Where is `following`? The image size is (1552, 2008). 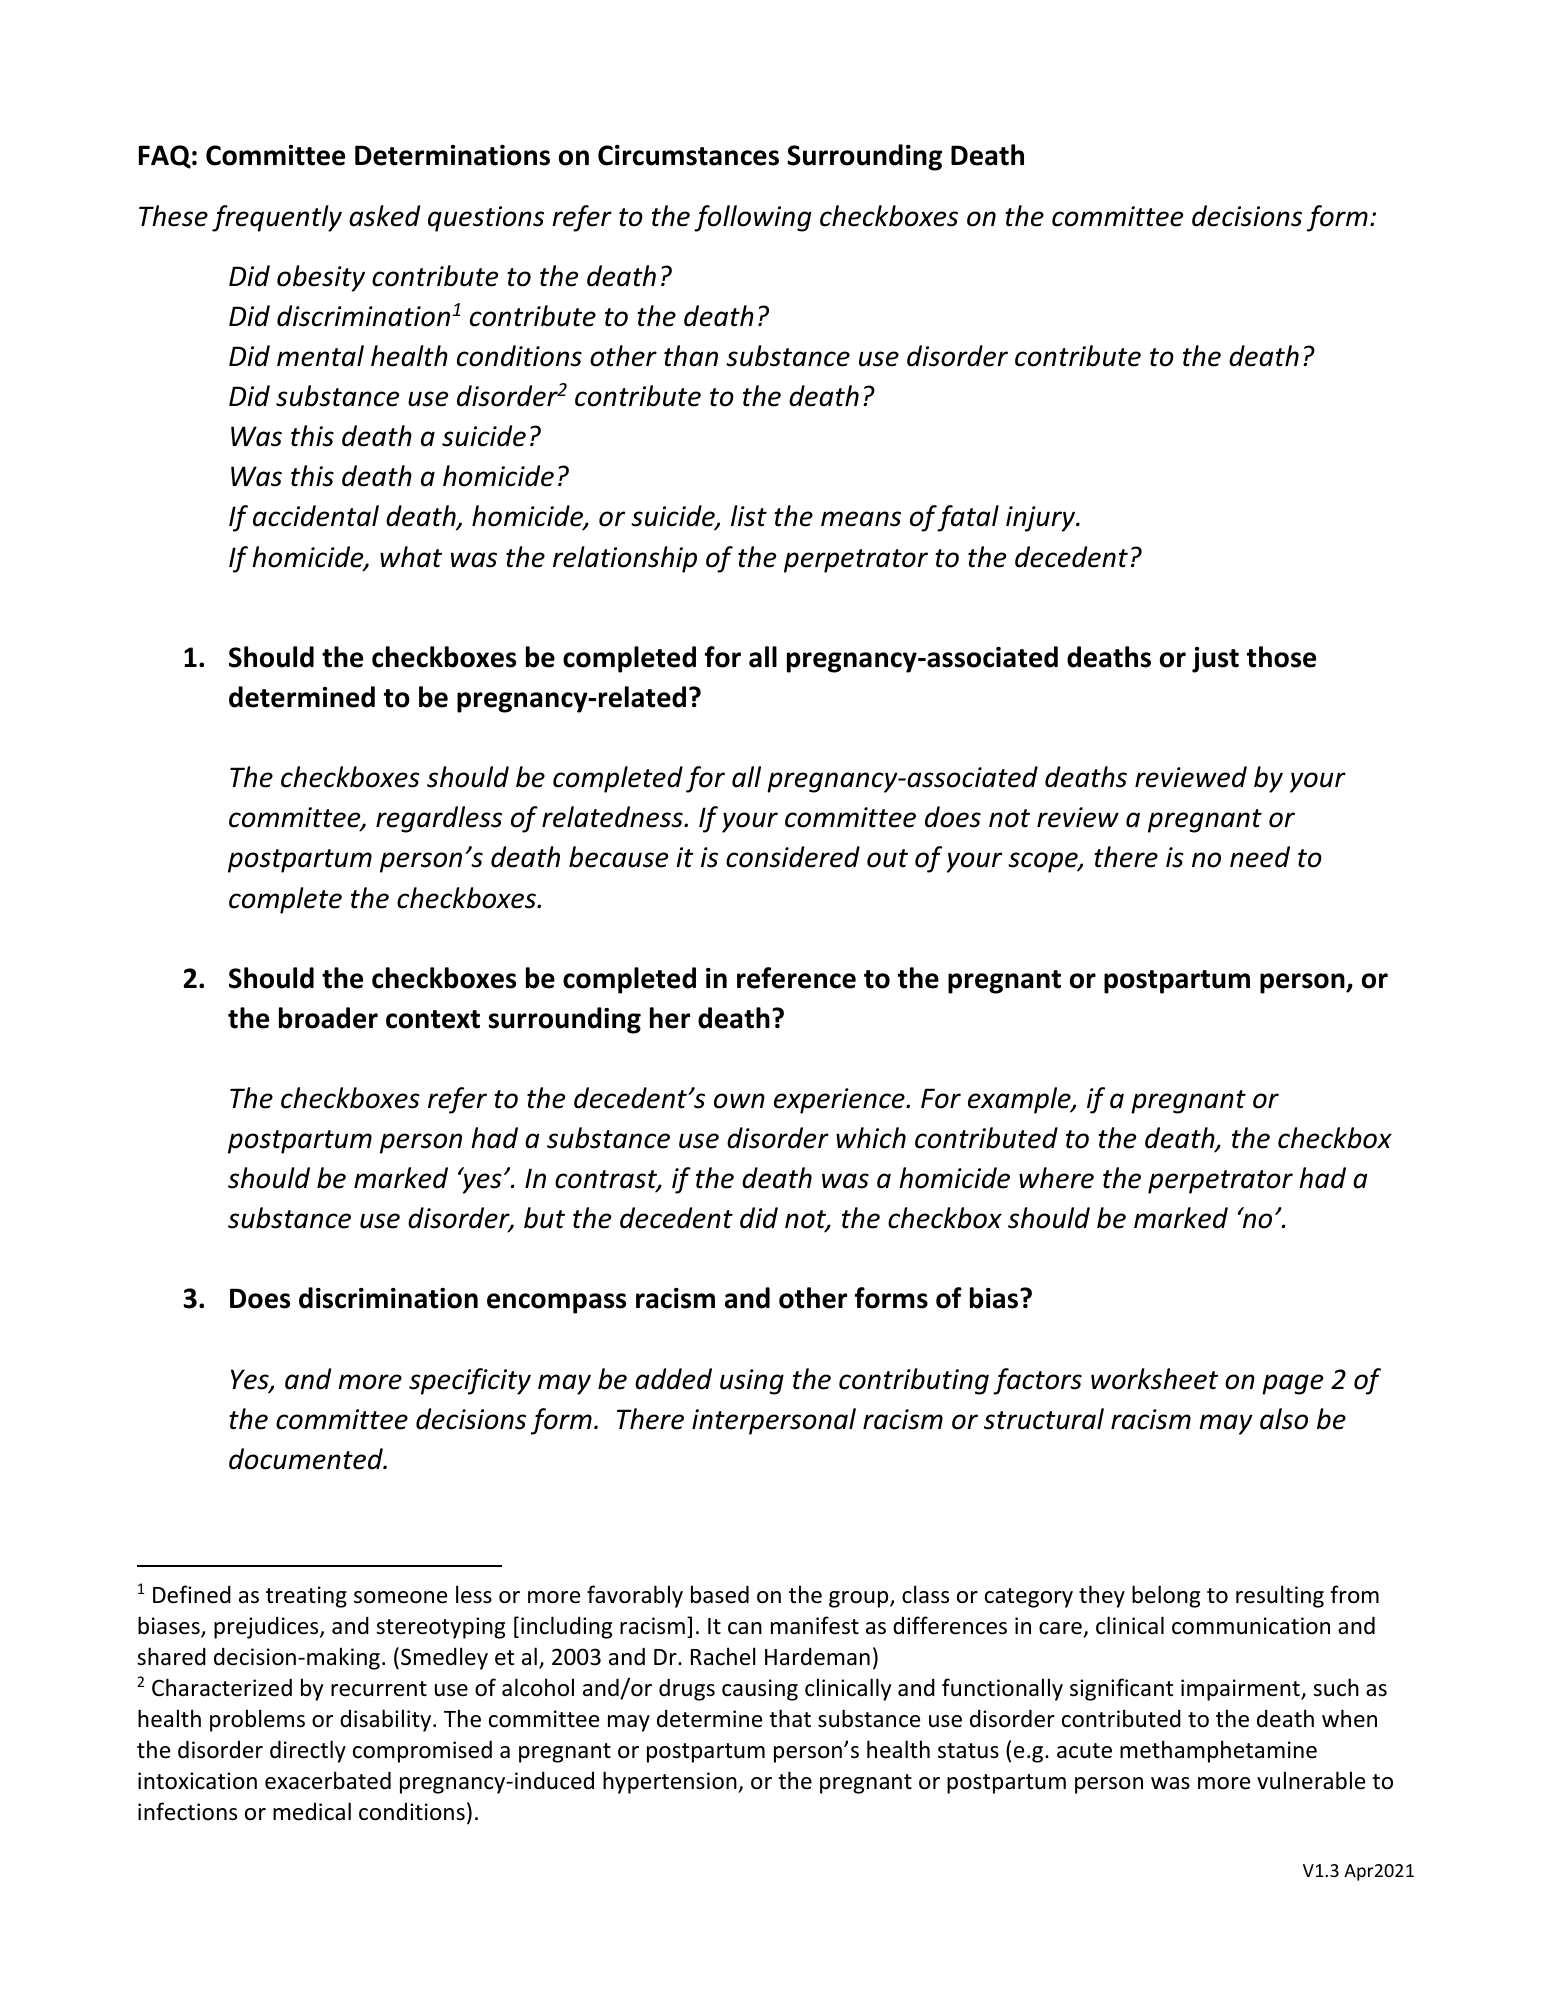 following is located at coordinates (752, 218).
